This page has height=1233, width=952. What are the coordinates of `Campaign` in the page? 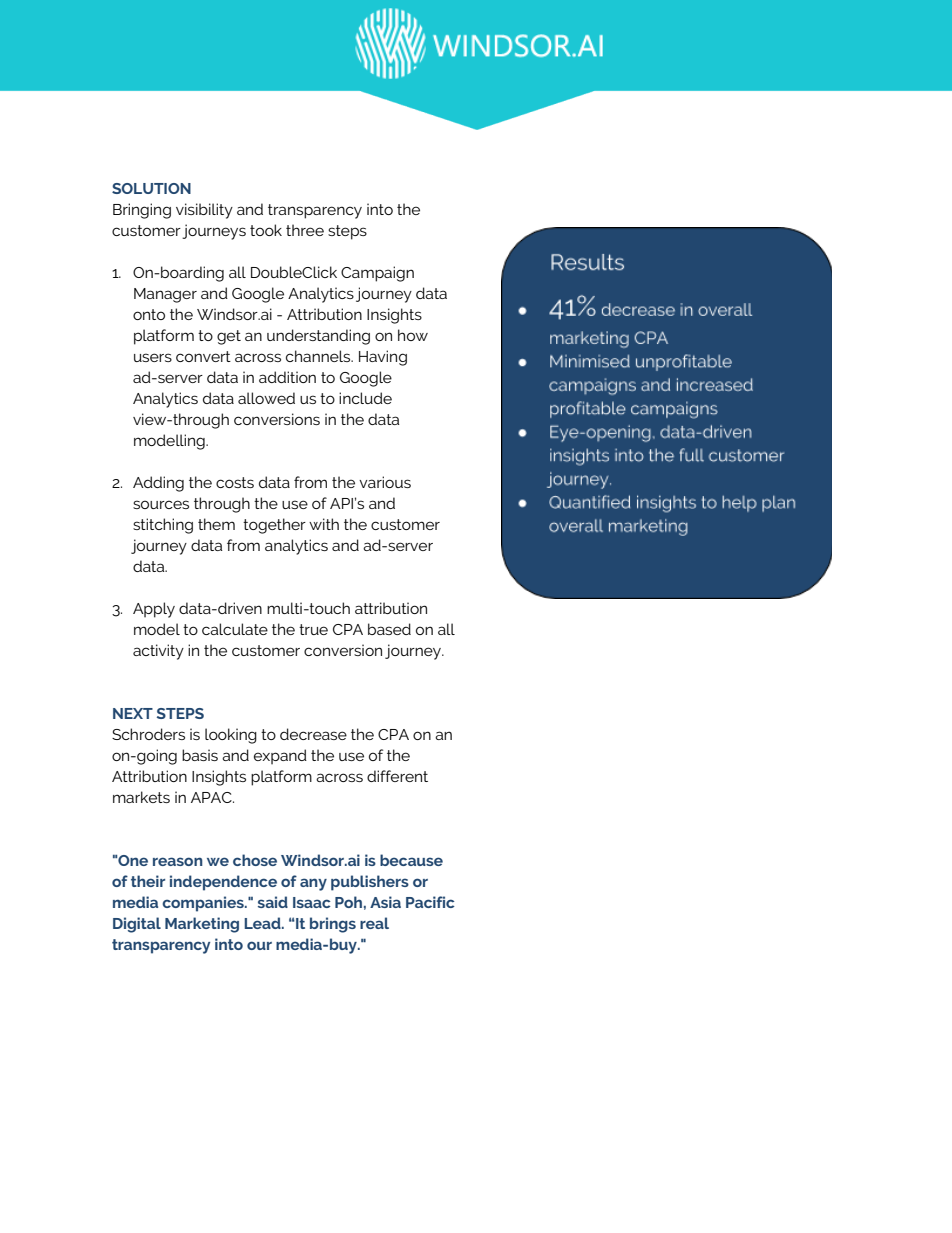 It's located at (377, 274).
